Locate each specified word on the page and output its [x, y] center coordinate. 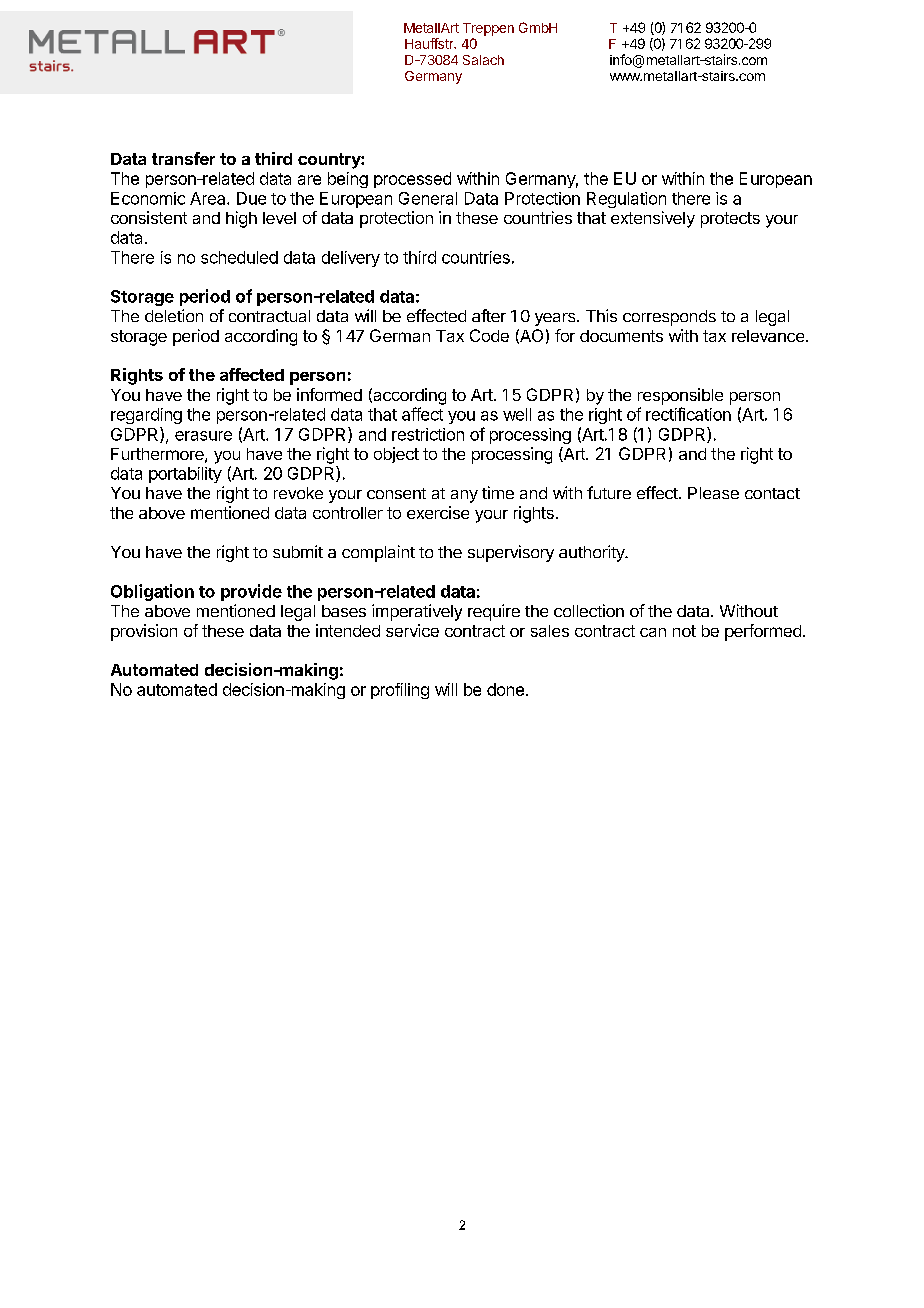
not [684, 631]
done [505, 689]
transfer [183, 158]
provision [144, 632]
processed [412, 180]
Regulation [626, 200]
